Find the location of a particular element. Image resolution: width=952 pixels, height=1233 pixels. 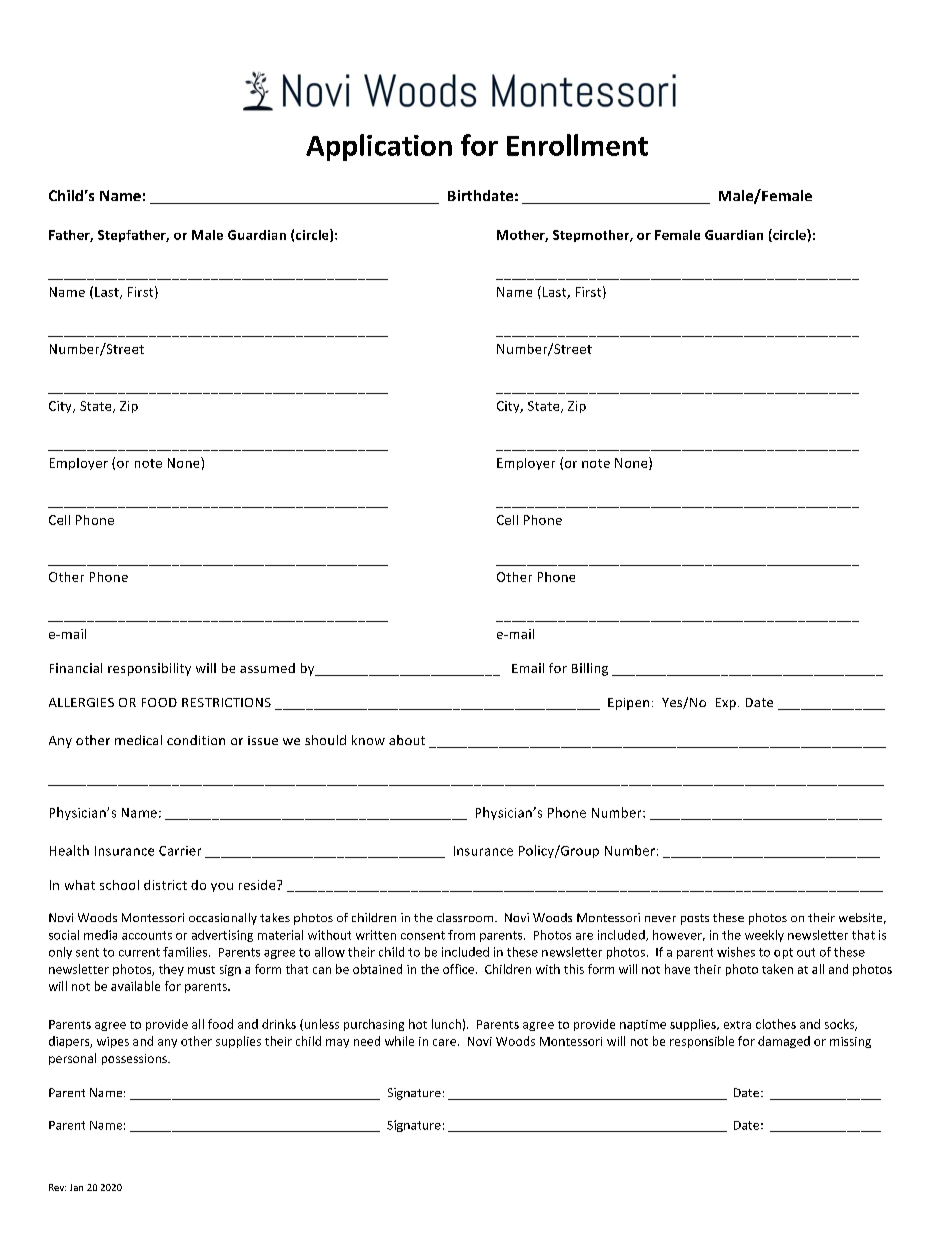

Jan is located at coordinates (76, 1187).
